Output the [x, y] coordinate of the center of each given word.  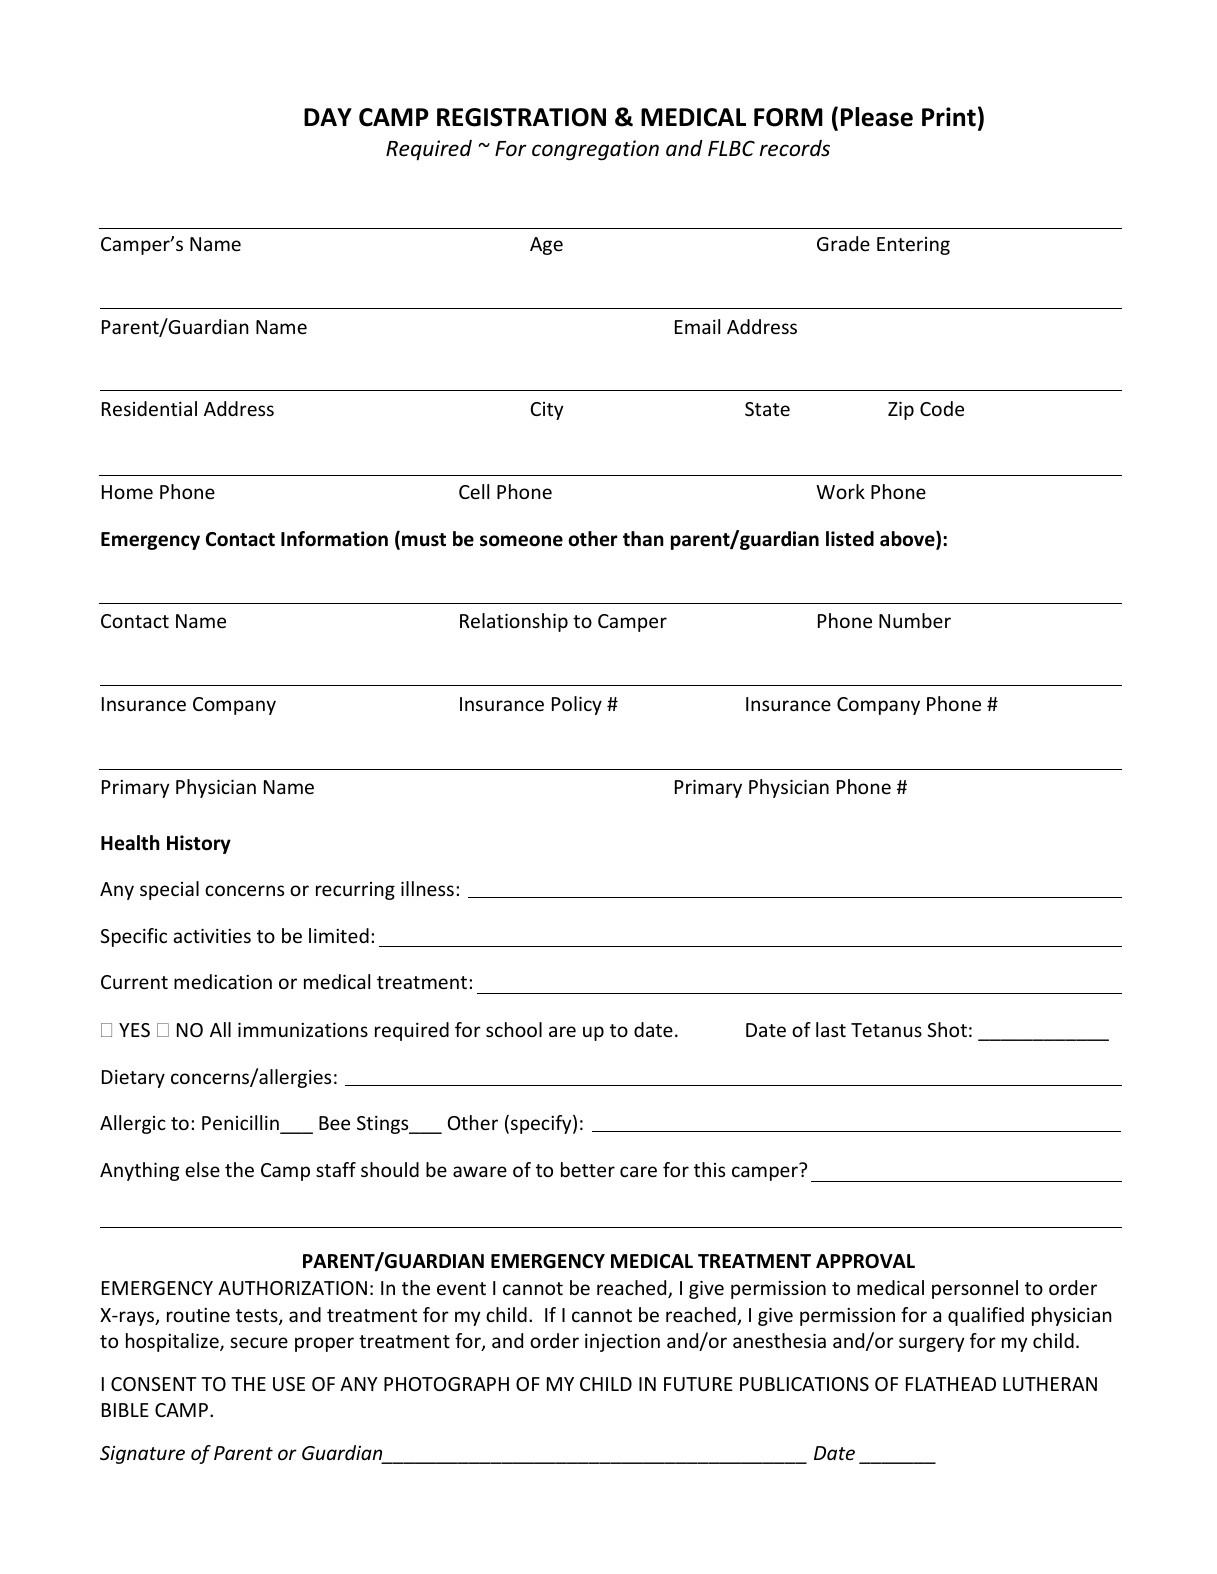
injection [622, 1343]
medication [223, 981]
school [514, 1029]
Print [949, 117]
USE [289, 1384]
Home [127, 492]
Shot [947, 1029]
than [643, 539]
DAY [328, 117]
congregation [595, 150]
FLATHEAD [951, 1384]
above [908, 540]
